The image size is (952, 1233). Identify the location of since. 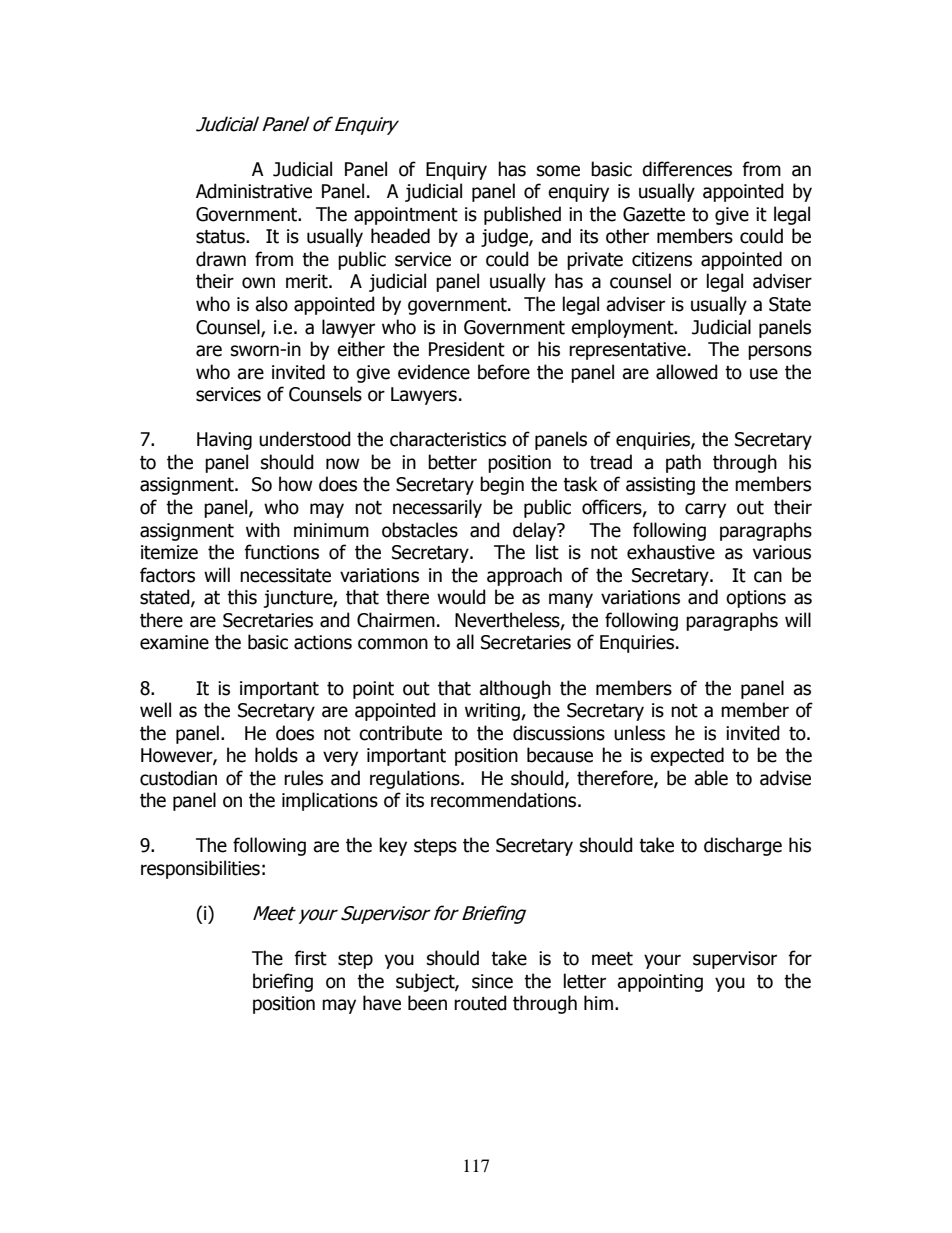
(492, 981).
